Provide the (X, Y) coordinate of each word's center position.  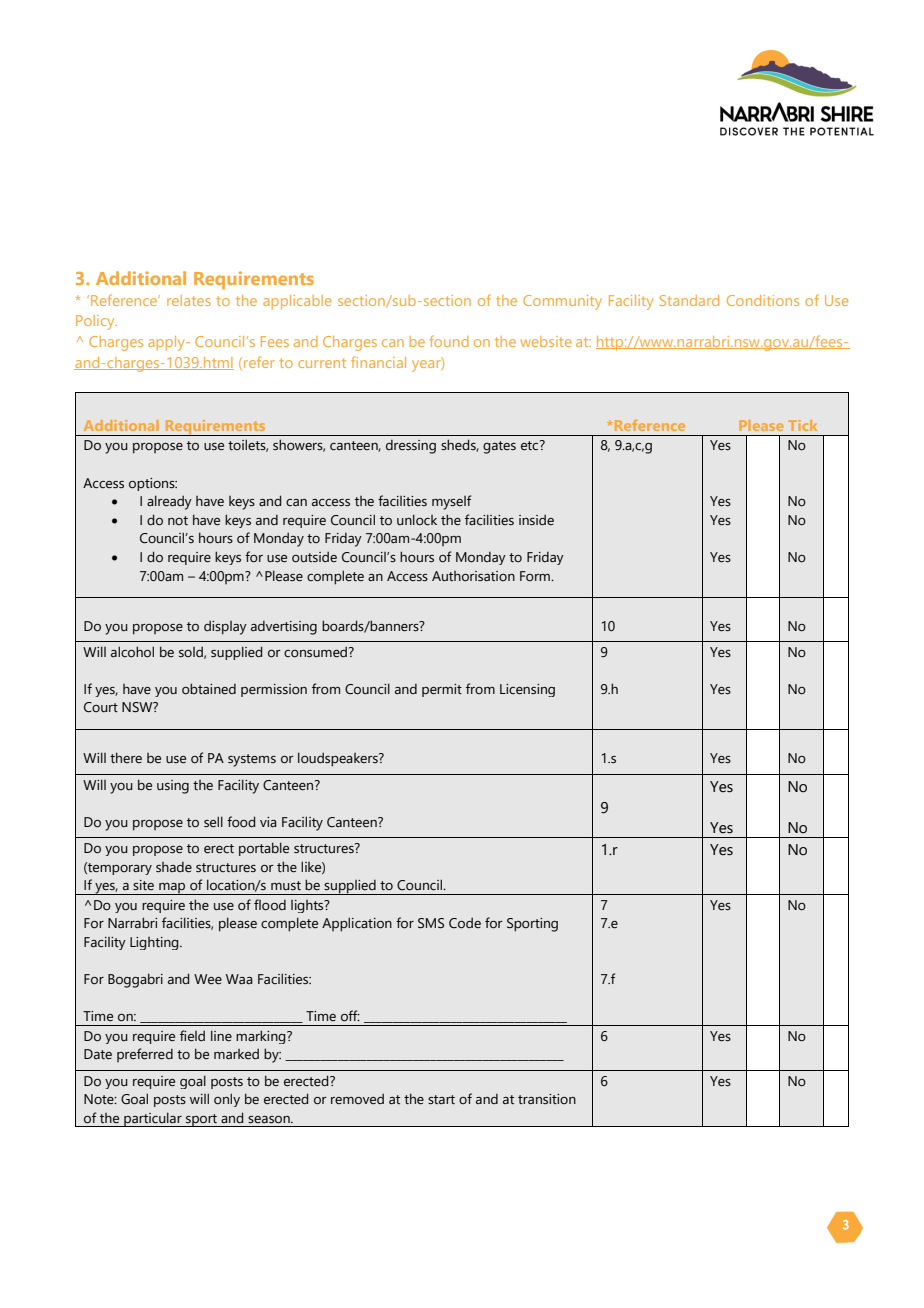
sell (213, 822)
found (449, 341)
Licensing (527, 690)
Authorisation (473, 576)
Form (536, 576)
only (227, 1100)
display (225, 627)
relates (189, 300)
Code (465, 923)
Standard (689, 300)
